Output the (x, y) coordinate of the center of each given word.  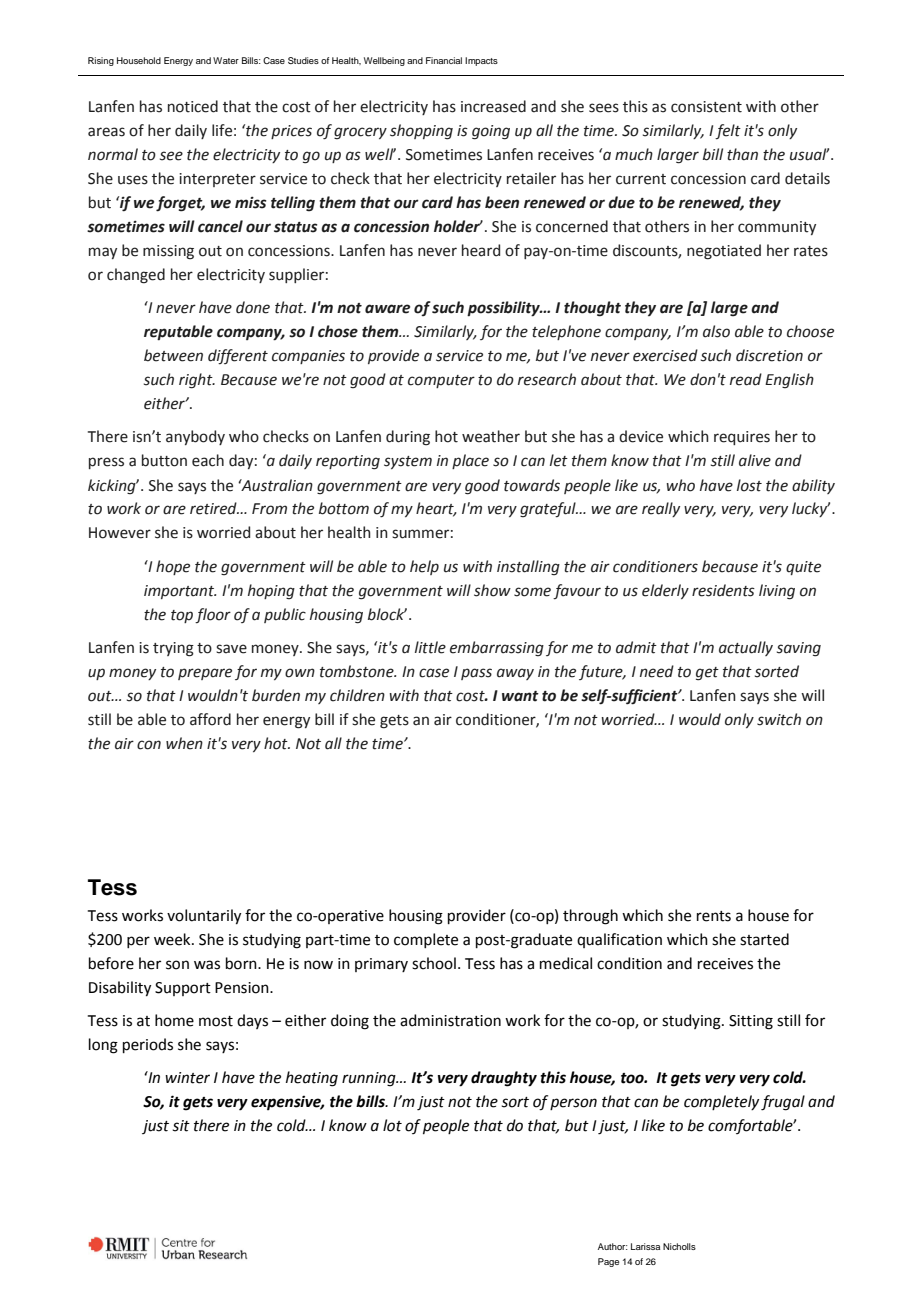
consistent (706, 107)
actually (746, 648)
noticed (193, 106)
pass (476, 674)
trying (173, 649)
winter (187, 1078)
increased (493, 106)
